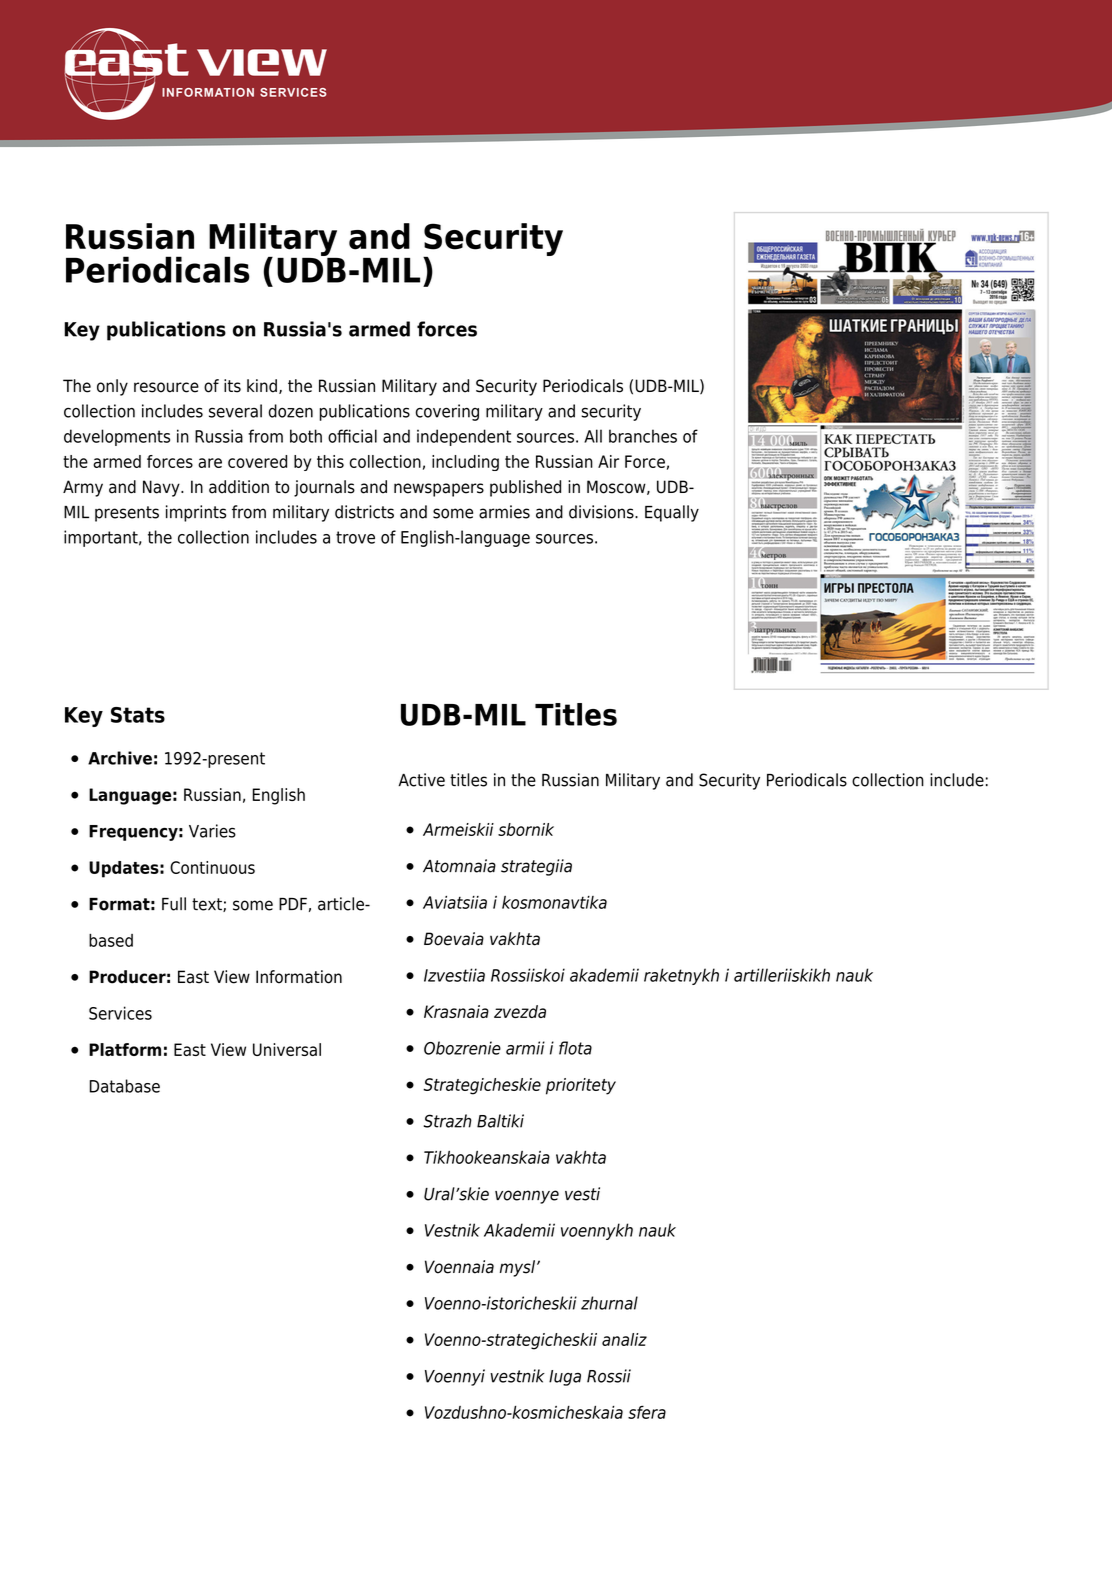 Image resolution: width=1112 pixels, height=1573 pixels. What do you see at coordinates (125, 1049) in the page?
I see `Platform` at bounding box center [125, 1049].
